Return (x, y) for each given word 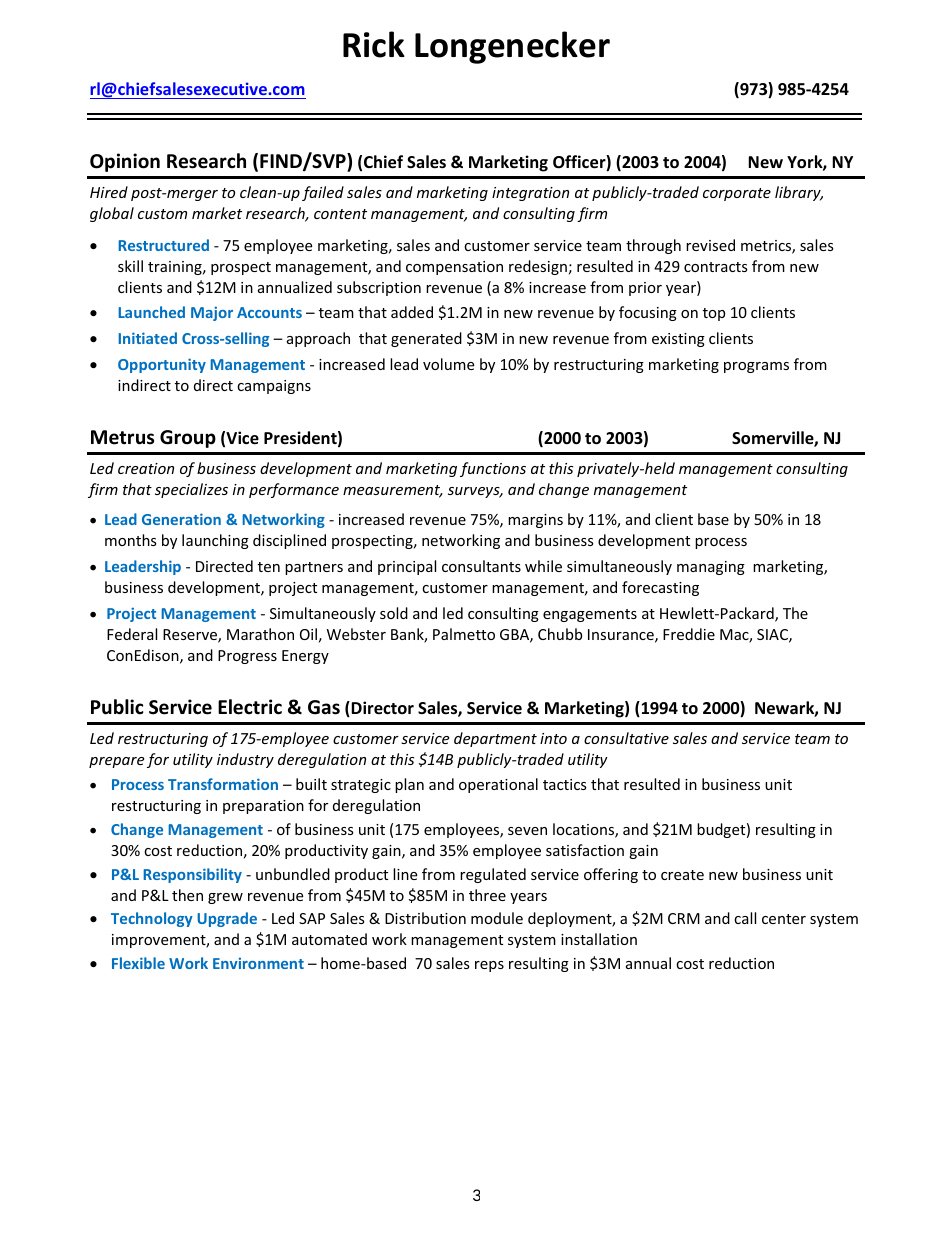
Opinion (125, 162)
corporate (737, 194)
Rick (374, 44)
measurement (393, 491)
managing (711, 568)
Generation (181, 519)
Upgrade (227, 919)
